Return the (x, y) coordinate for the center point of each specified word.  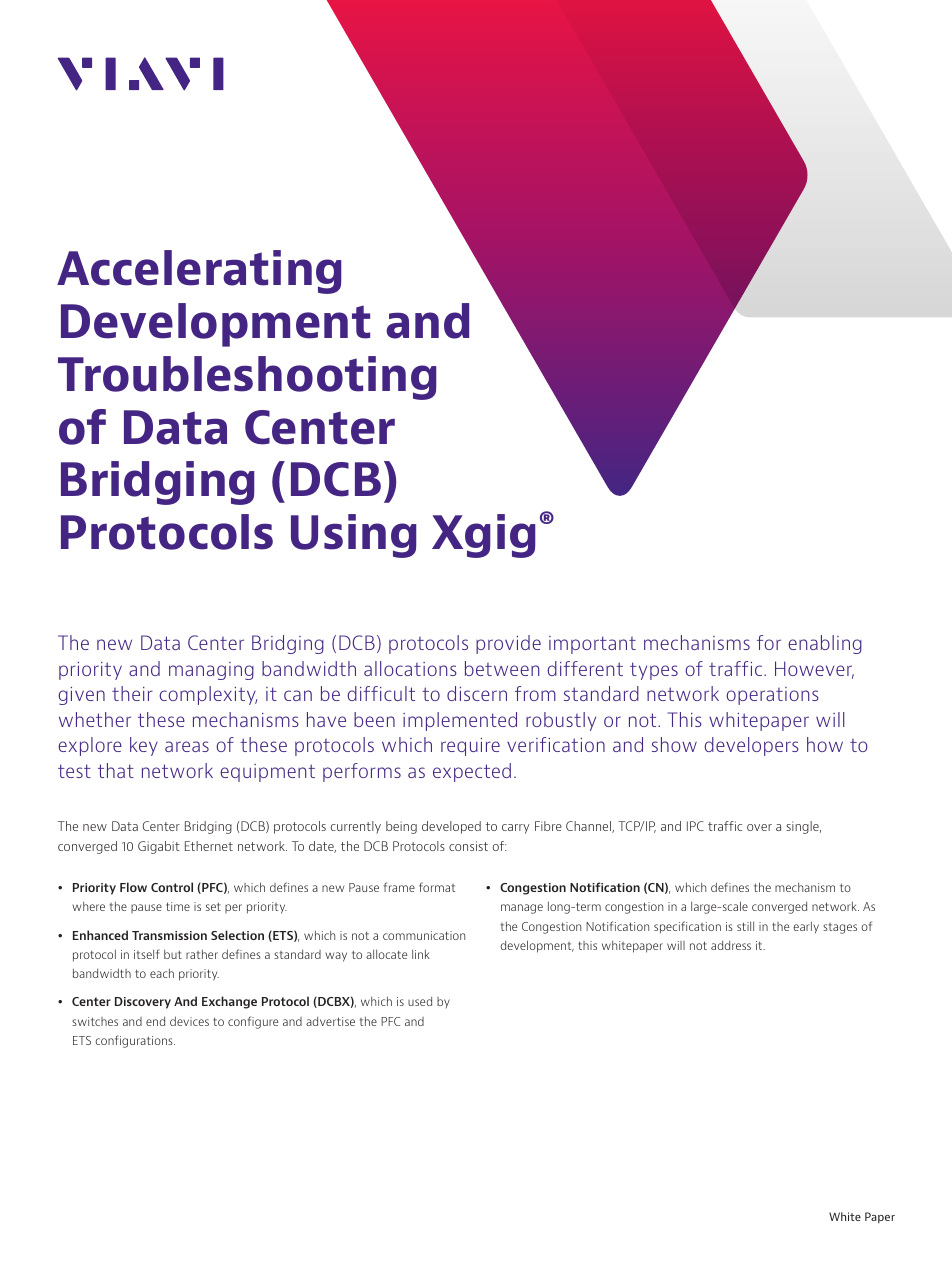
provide (508, 644)
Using (353, 536)
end (155, 1021)
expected (472, 772)
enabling (825, 644)
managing (211, 671)
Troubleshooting (247, 378)
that (116, 770)
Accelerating (199, 272)
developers (751, 746)
